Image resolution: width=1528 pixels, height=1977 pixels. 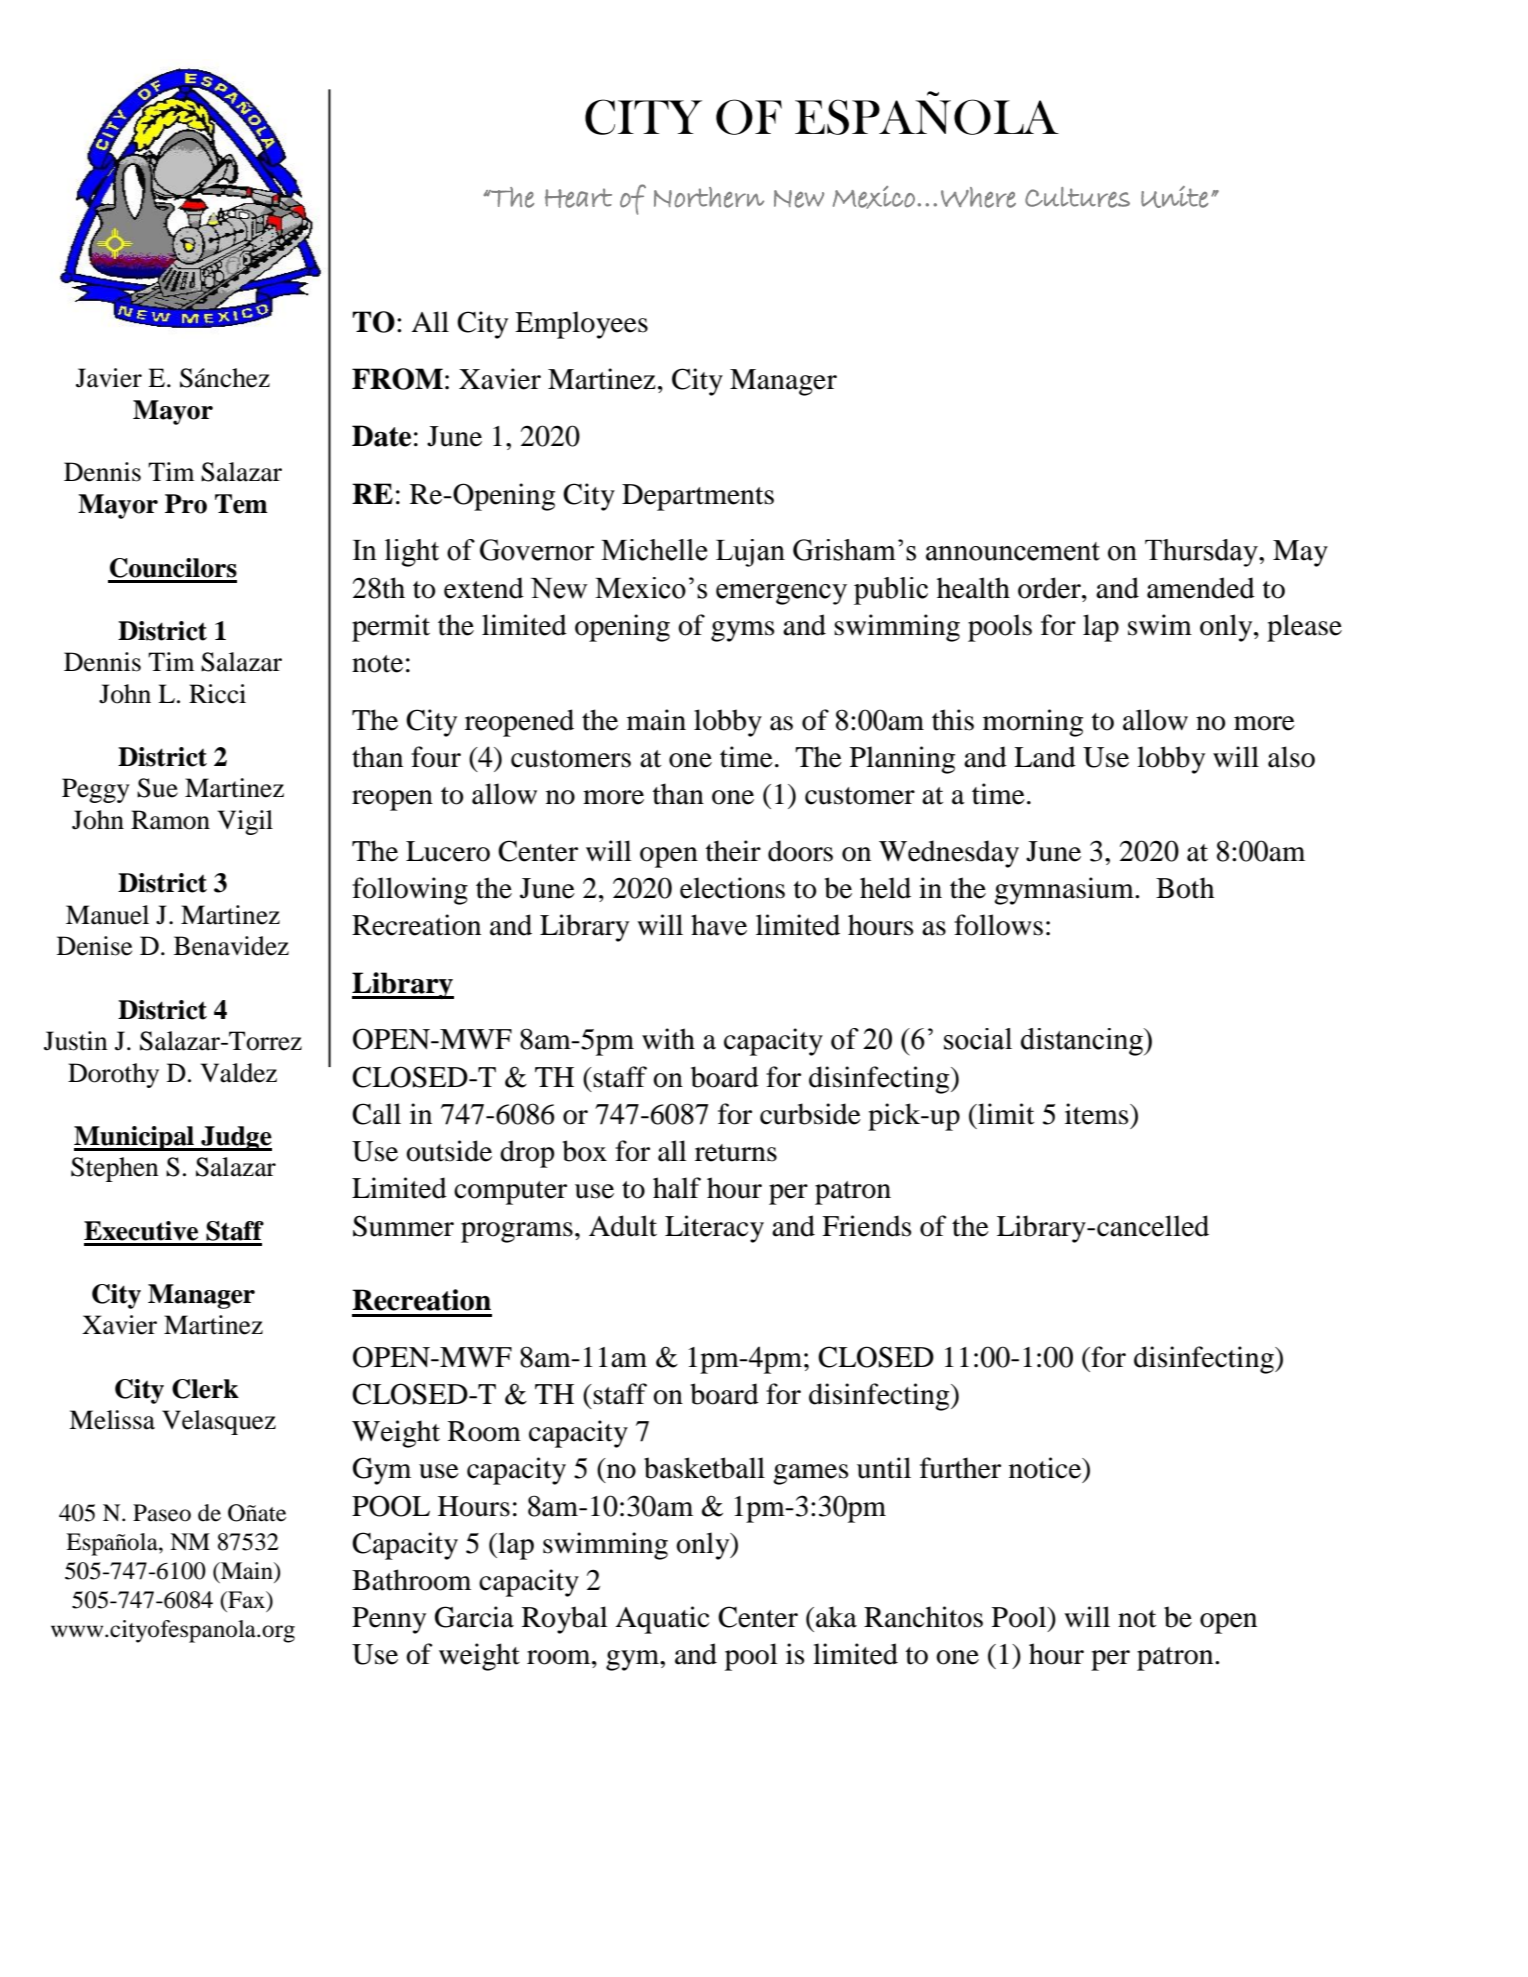 What do you see at coordinates (246, 1600) in the image?
I see `Fax` at bounding box center [246, 1600].
